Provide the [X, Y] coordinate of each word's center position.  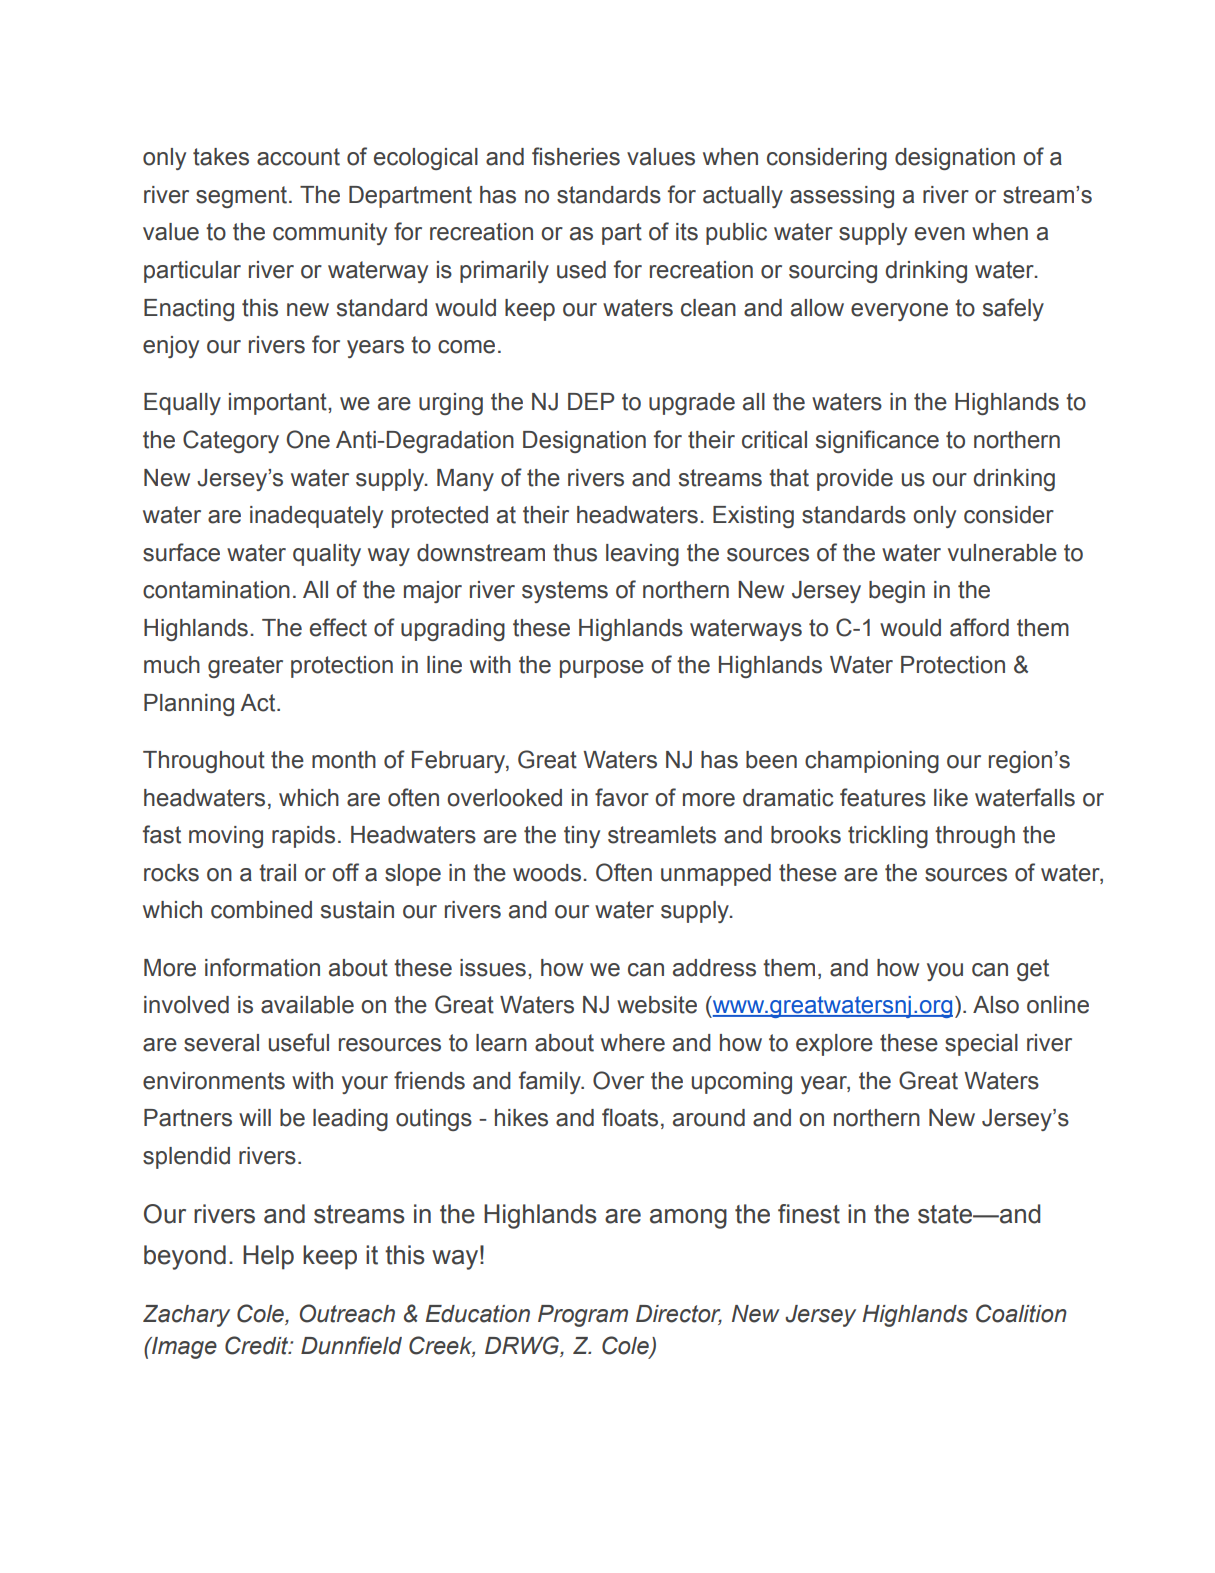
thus [575, 553]
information [262, 967]
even [940, 234]
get [1033, 970]
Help [268, 1257]
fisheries [576, 156]
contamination [216, 590]
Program [583, 1316]
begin [897, 592]
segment [243, 197]
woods [548, 873]
